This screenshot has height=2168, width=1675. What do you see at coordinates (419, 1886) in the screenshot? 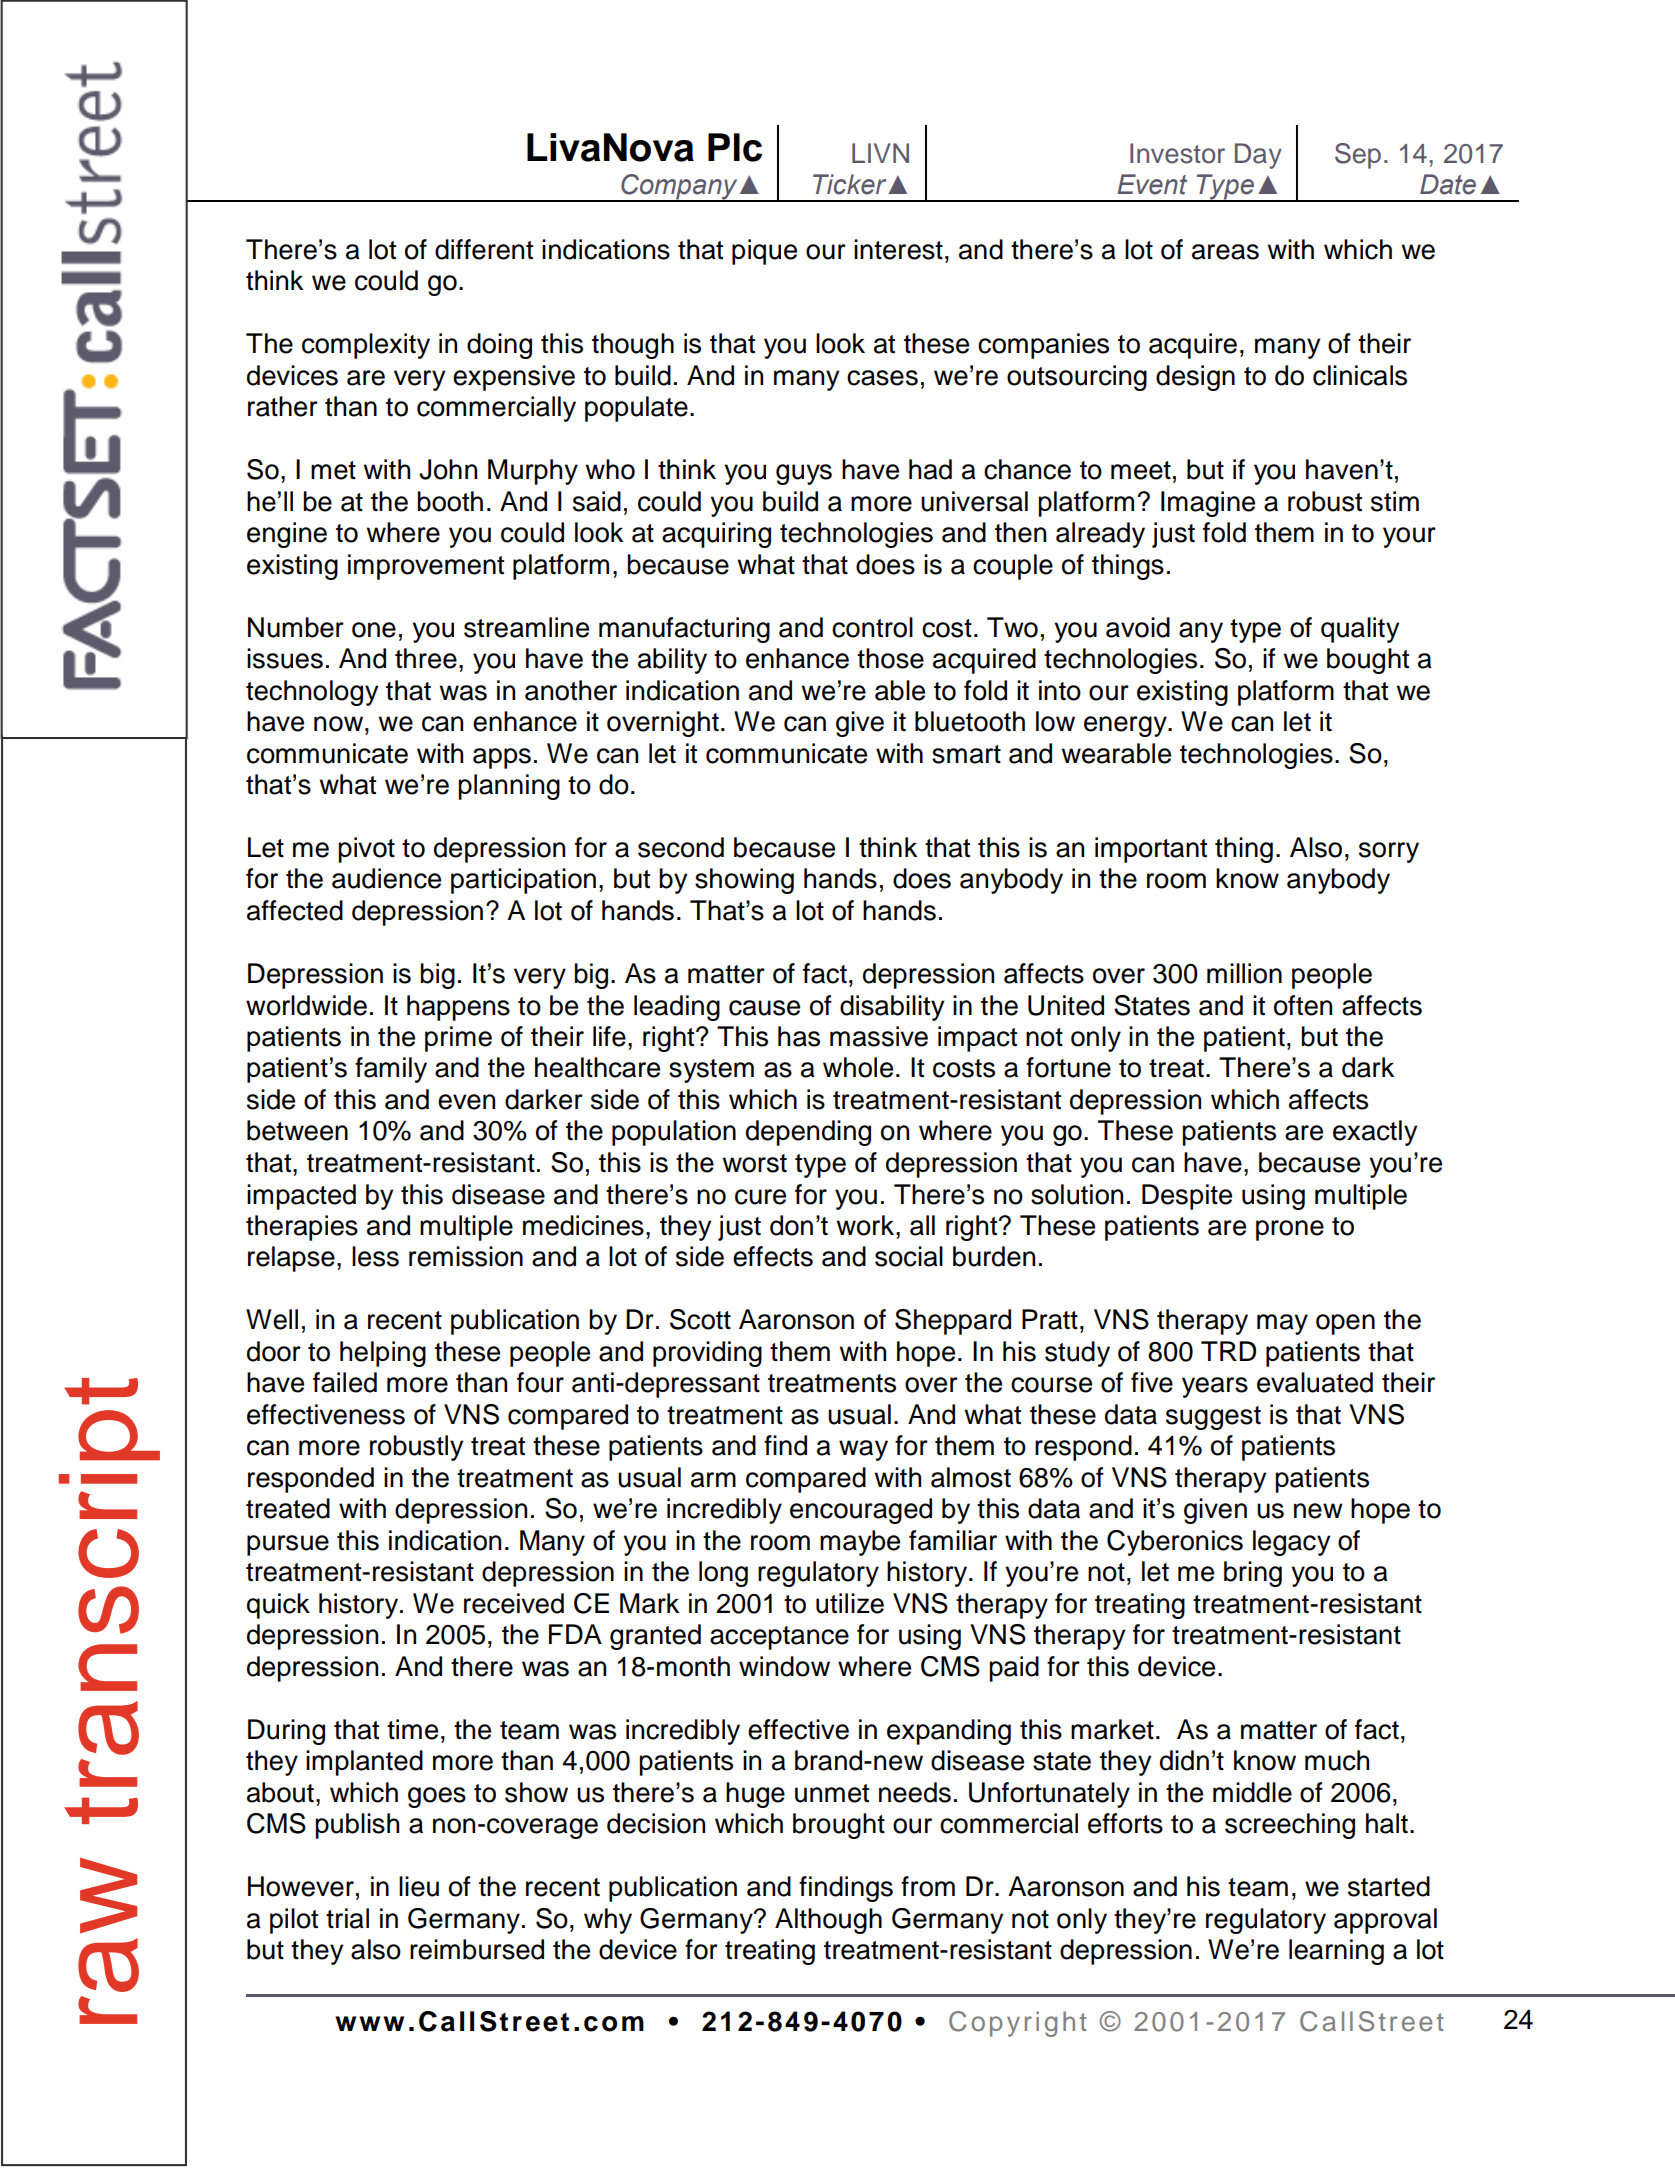
I see `lieu` at bounding box center [419, 1886].
